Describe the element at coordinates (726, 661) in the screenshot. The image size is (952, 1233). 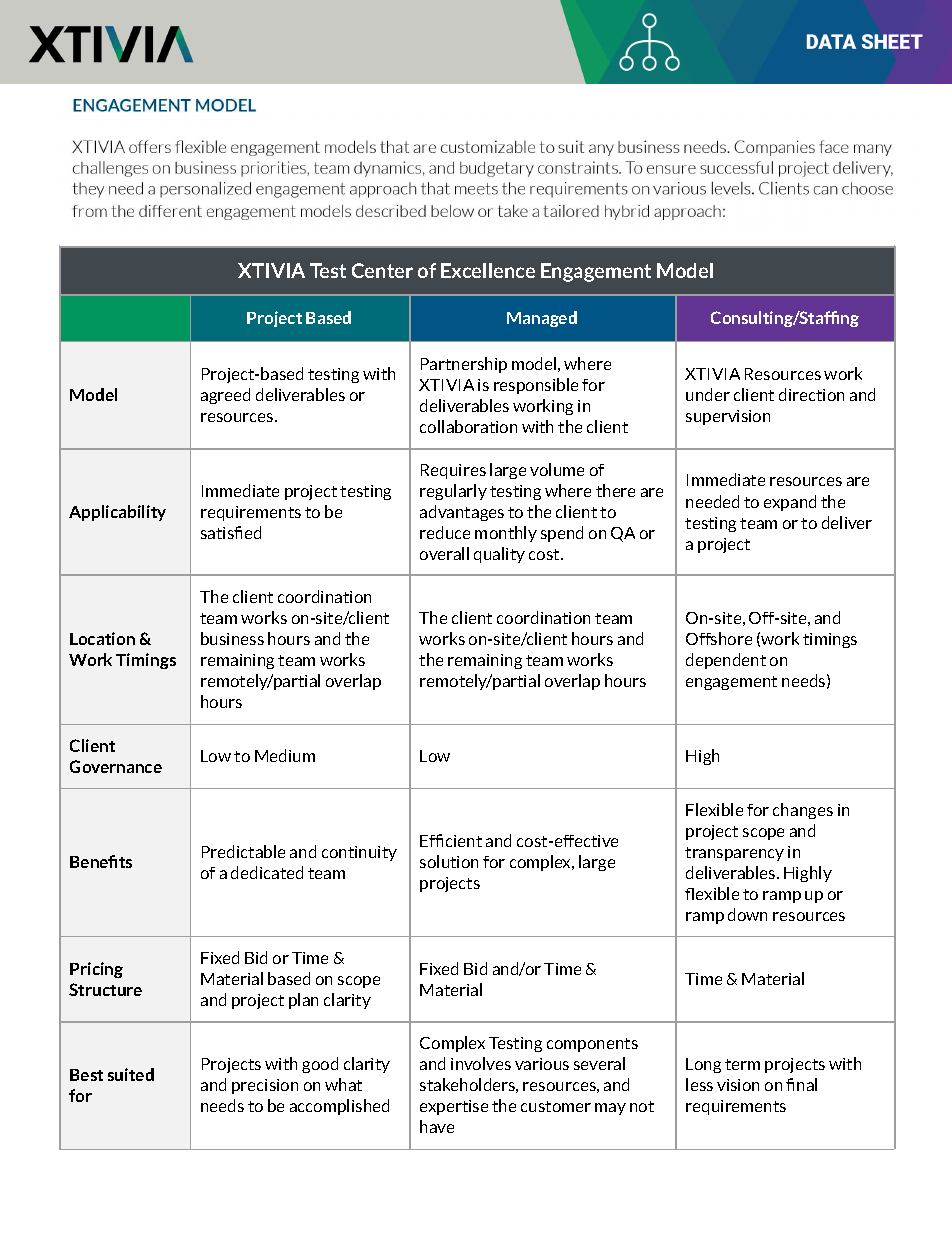
I see `dependent` at that location.
